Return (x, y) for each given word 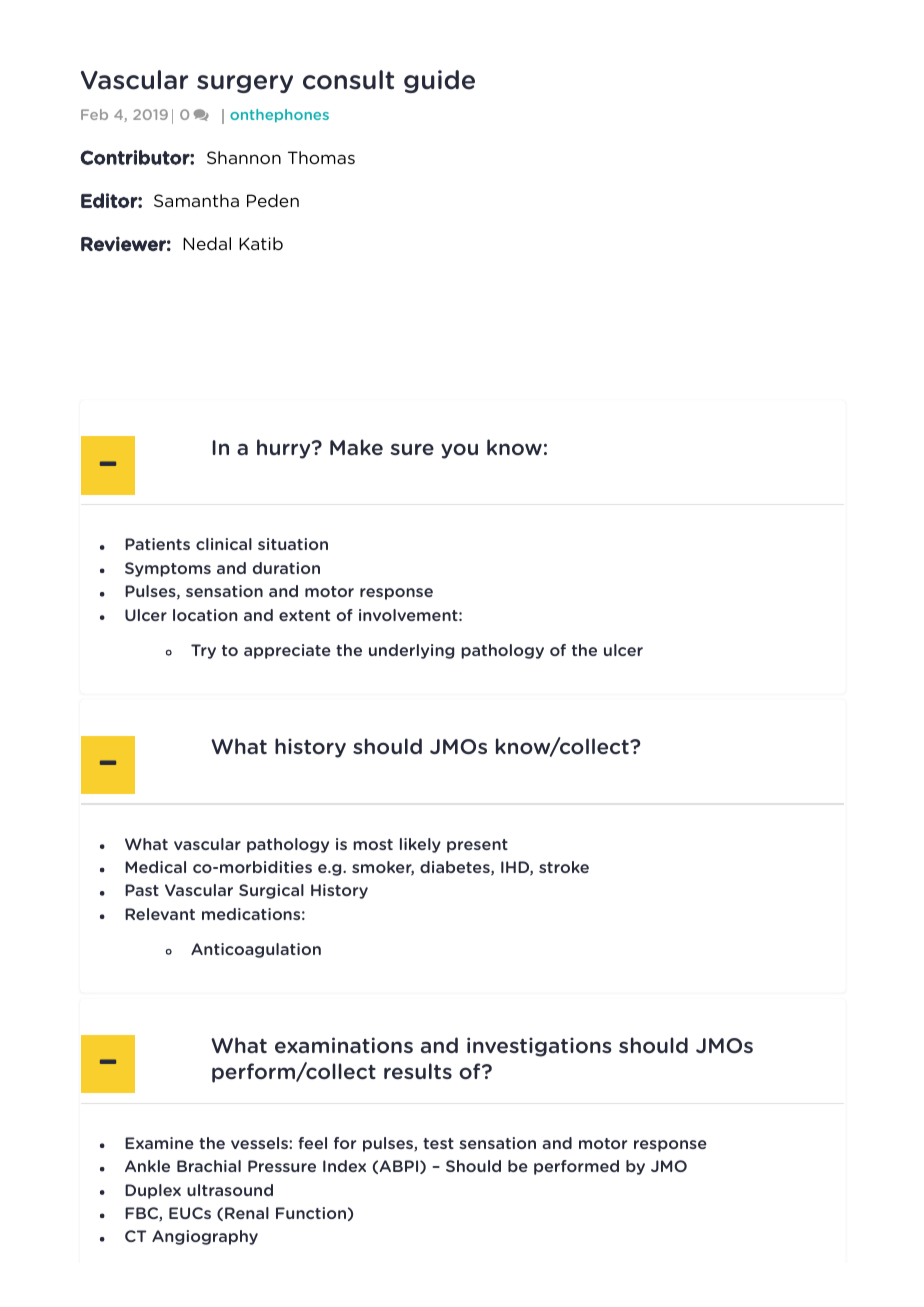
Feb (94, 114)
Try (203, 651)
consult (348, 80)
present (477, 846)
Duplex (153, 1191)
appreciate (287, 651)
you (459, 451)
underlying (411, 651)
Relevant (160, 914)
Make (356, 447)
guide (439, 81)
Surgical (271, 891)
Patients (157, 544)
